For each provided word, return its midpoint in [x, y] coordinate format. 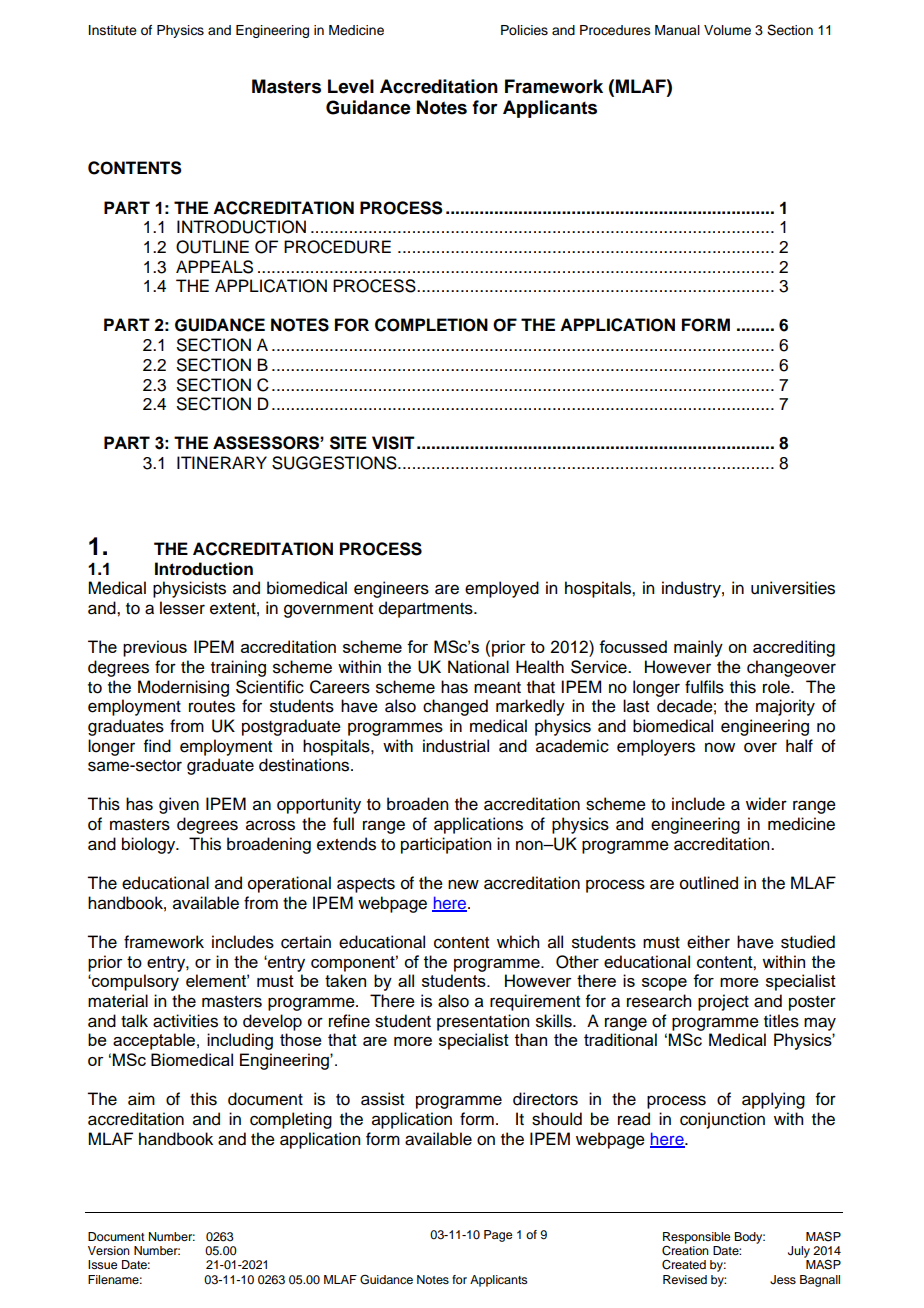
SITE [348, 443]
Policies [524, 30]
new [463, 884]
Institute [113, 30]
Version [109, 1250]
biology [150, 845]
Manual [677, 30]
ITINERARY [222, 462]
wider [766, 804]
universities [793, 588]
